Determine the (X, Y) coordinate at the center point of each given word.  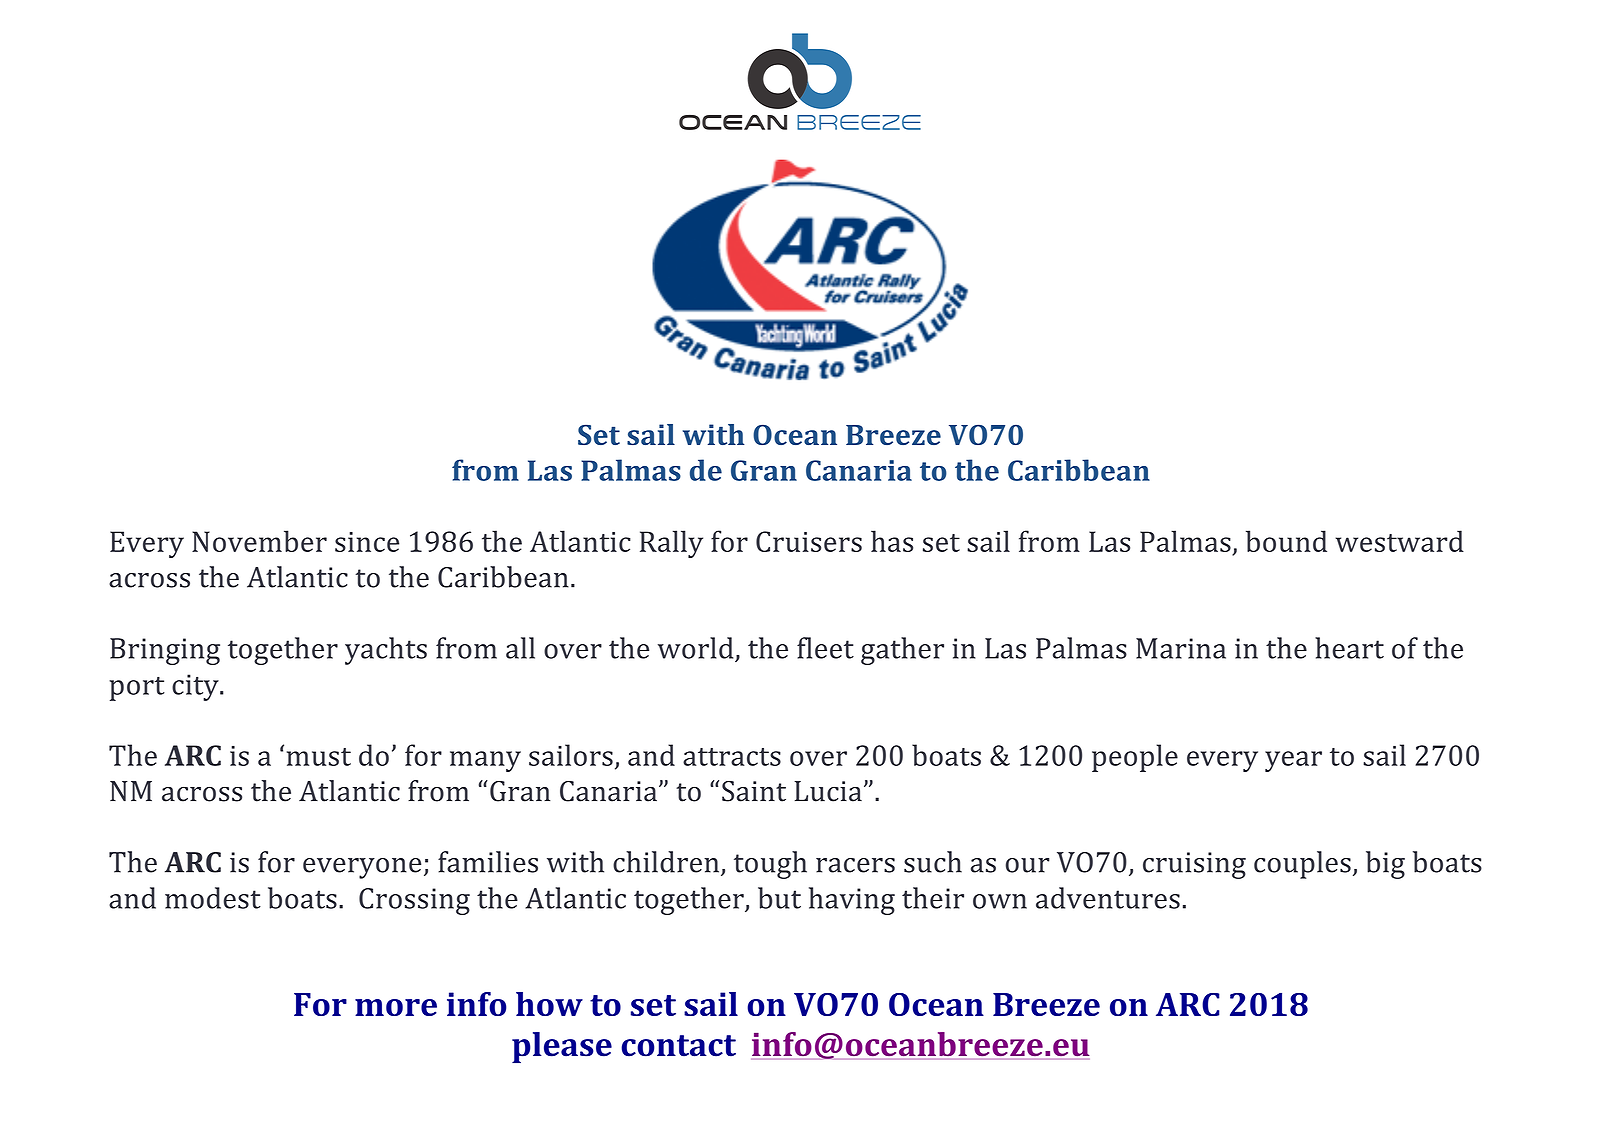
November (259, 541)
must (319, 757)
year (1293, 761)
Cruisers (809, 541)
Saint (754, 791)
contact (678, 1046)
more (396, 1007)
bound (1286, 541)
